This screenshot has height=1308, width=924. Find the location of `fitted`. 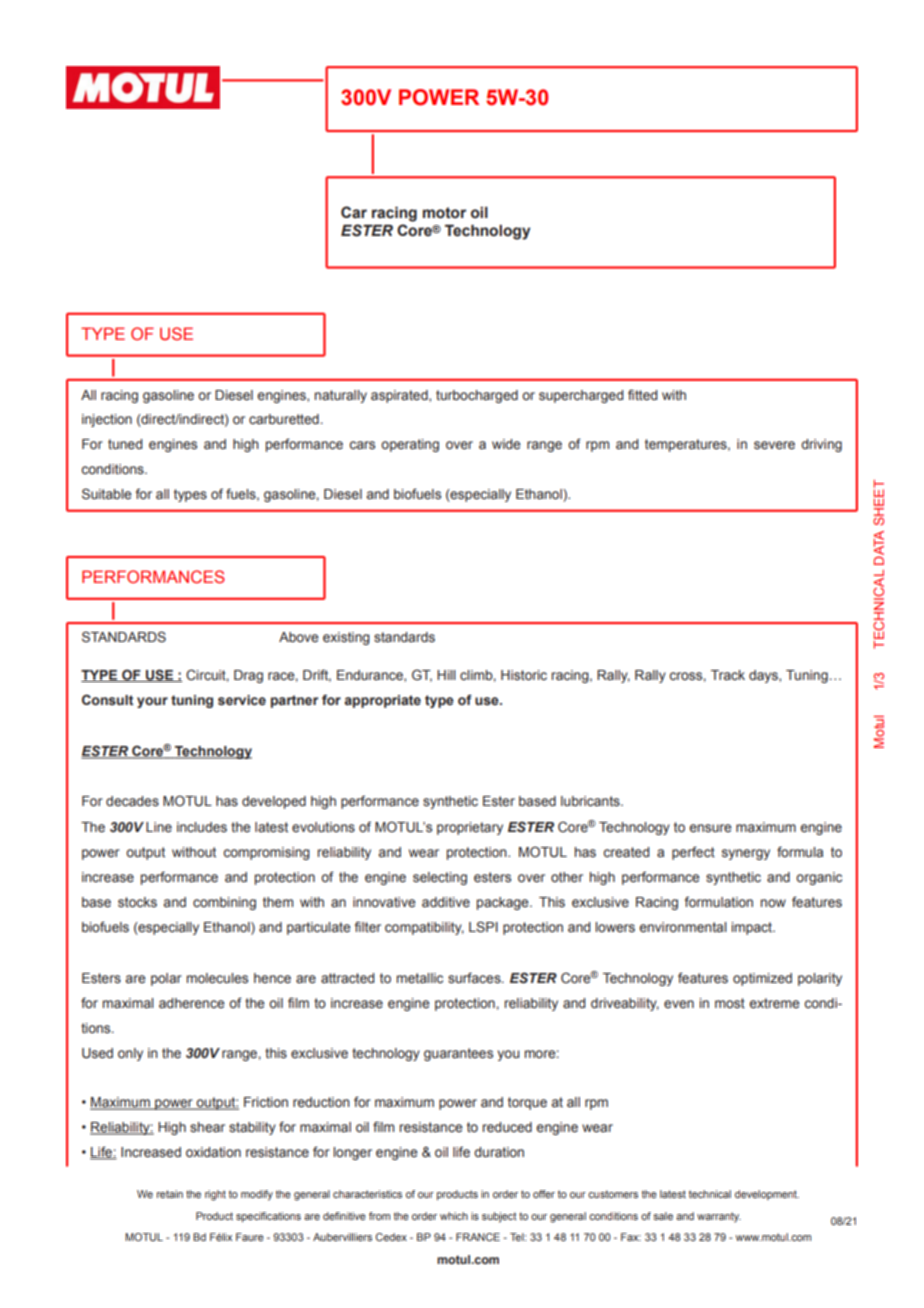

fitted is located at coordinates (642, 395).
